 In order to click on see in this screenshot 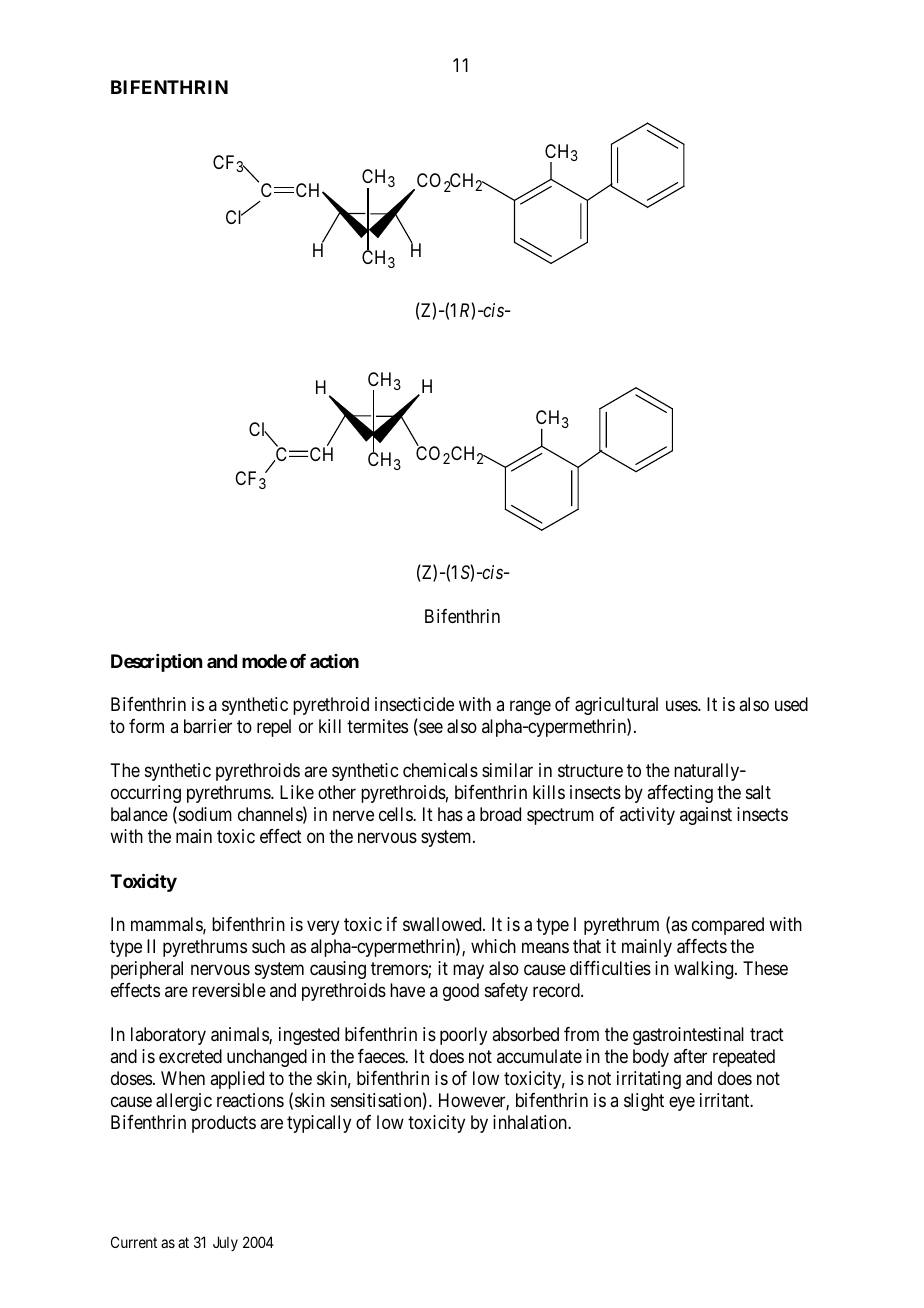, I will do `click(430, 729)`.
